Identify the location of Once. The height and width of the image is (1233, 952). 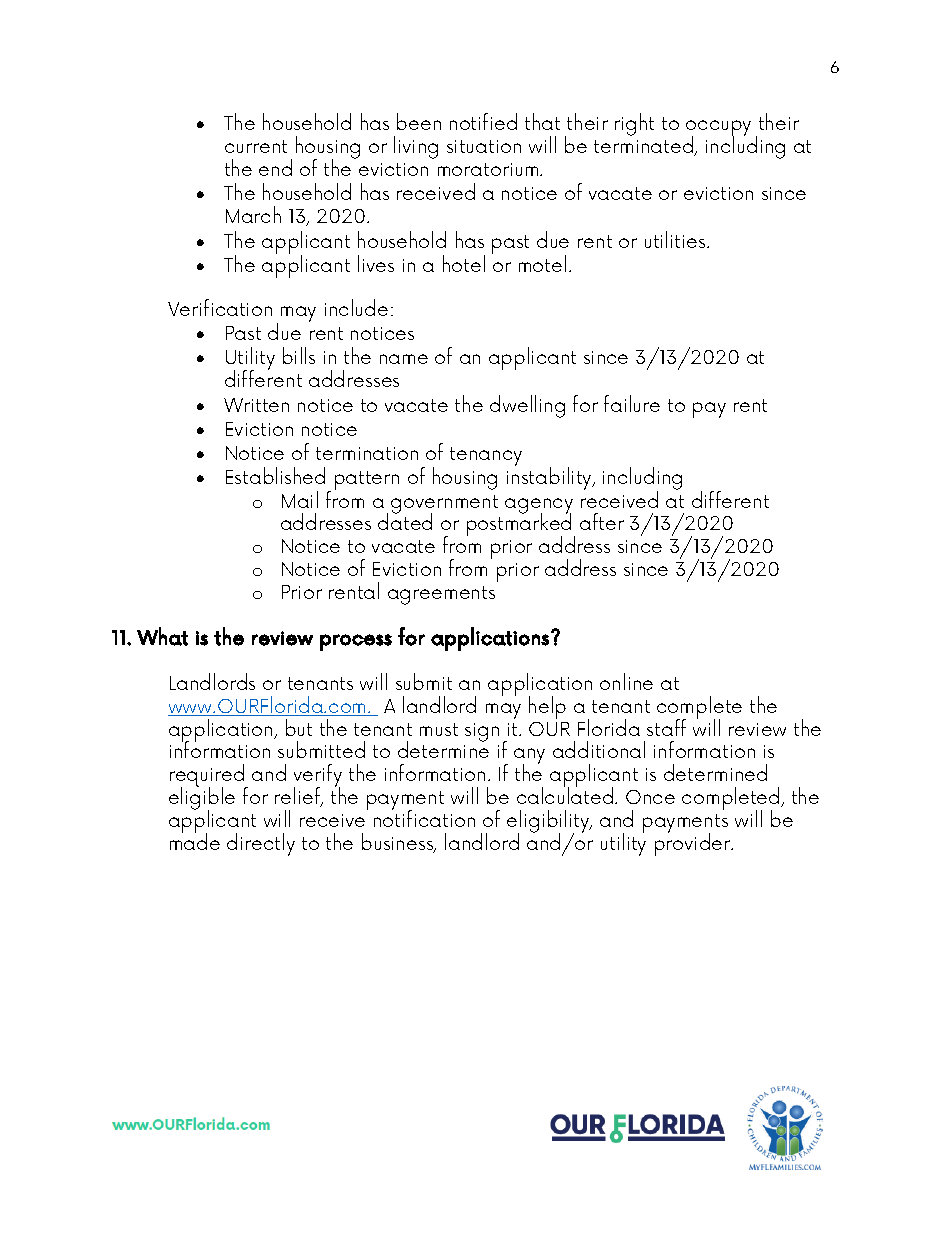
(650, 797).
